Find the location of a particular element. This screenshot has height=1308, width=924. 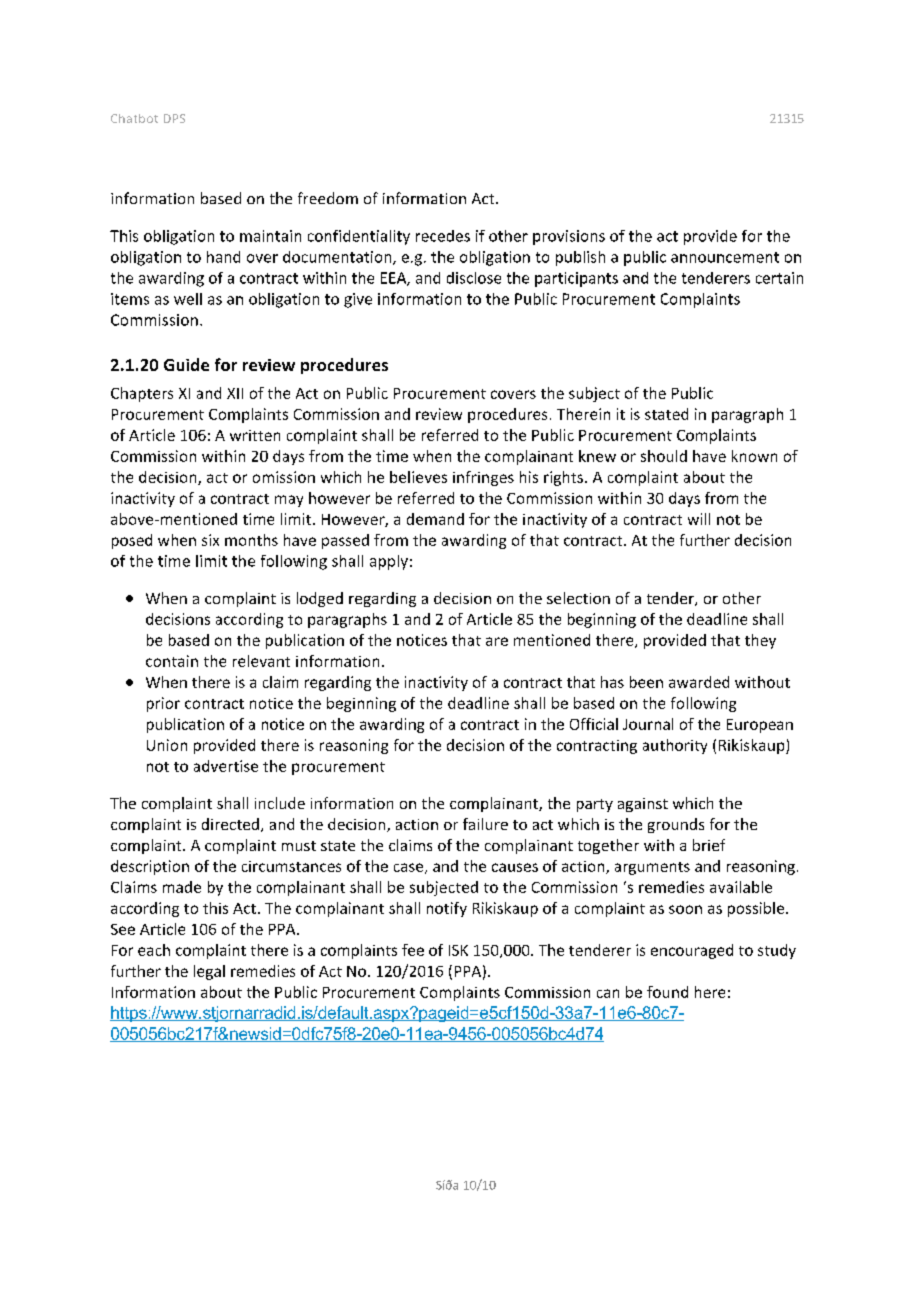

will is located at coordinates (699, 519).
